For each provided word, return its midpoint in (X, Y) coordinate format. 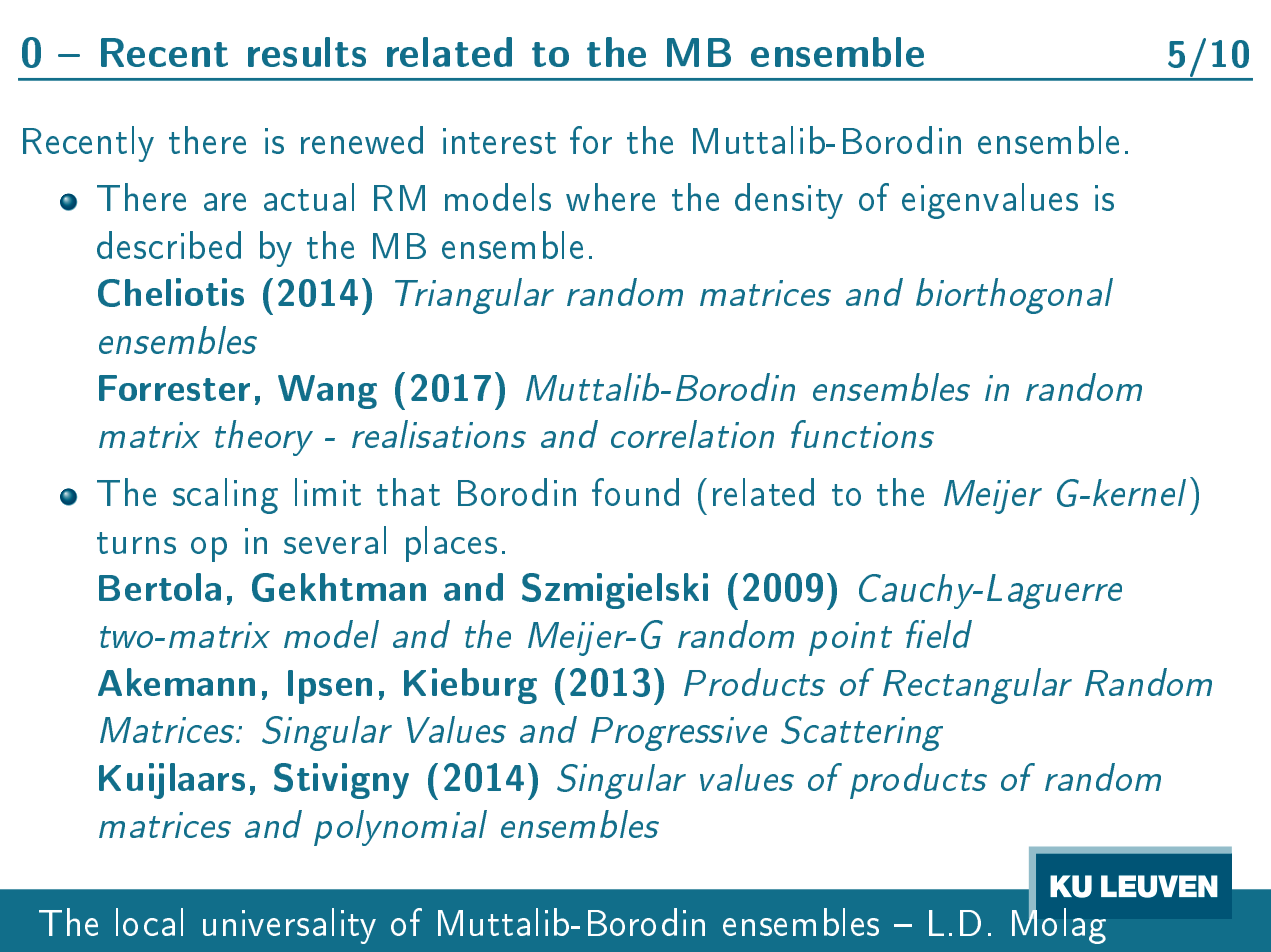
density (789, 201)
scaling (225, 496)
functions (862, 434)
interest (499, 141)
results (307, 52)
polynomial (400, 828)
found (635, 492)
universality (289, 926)
